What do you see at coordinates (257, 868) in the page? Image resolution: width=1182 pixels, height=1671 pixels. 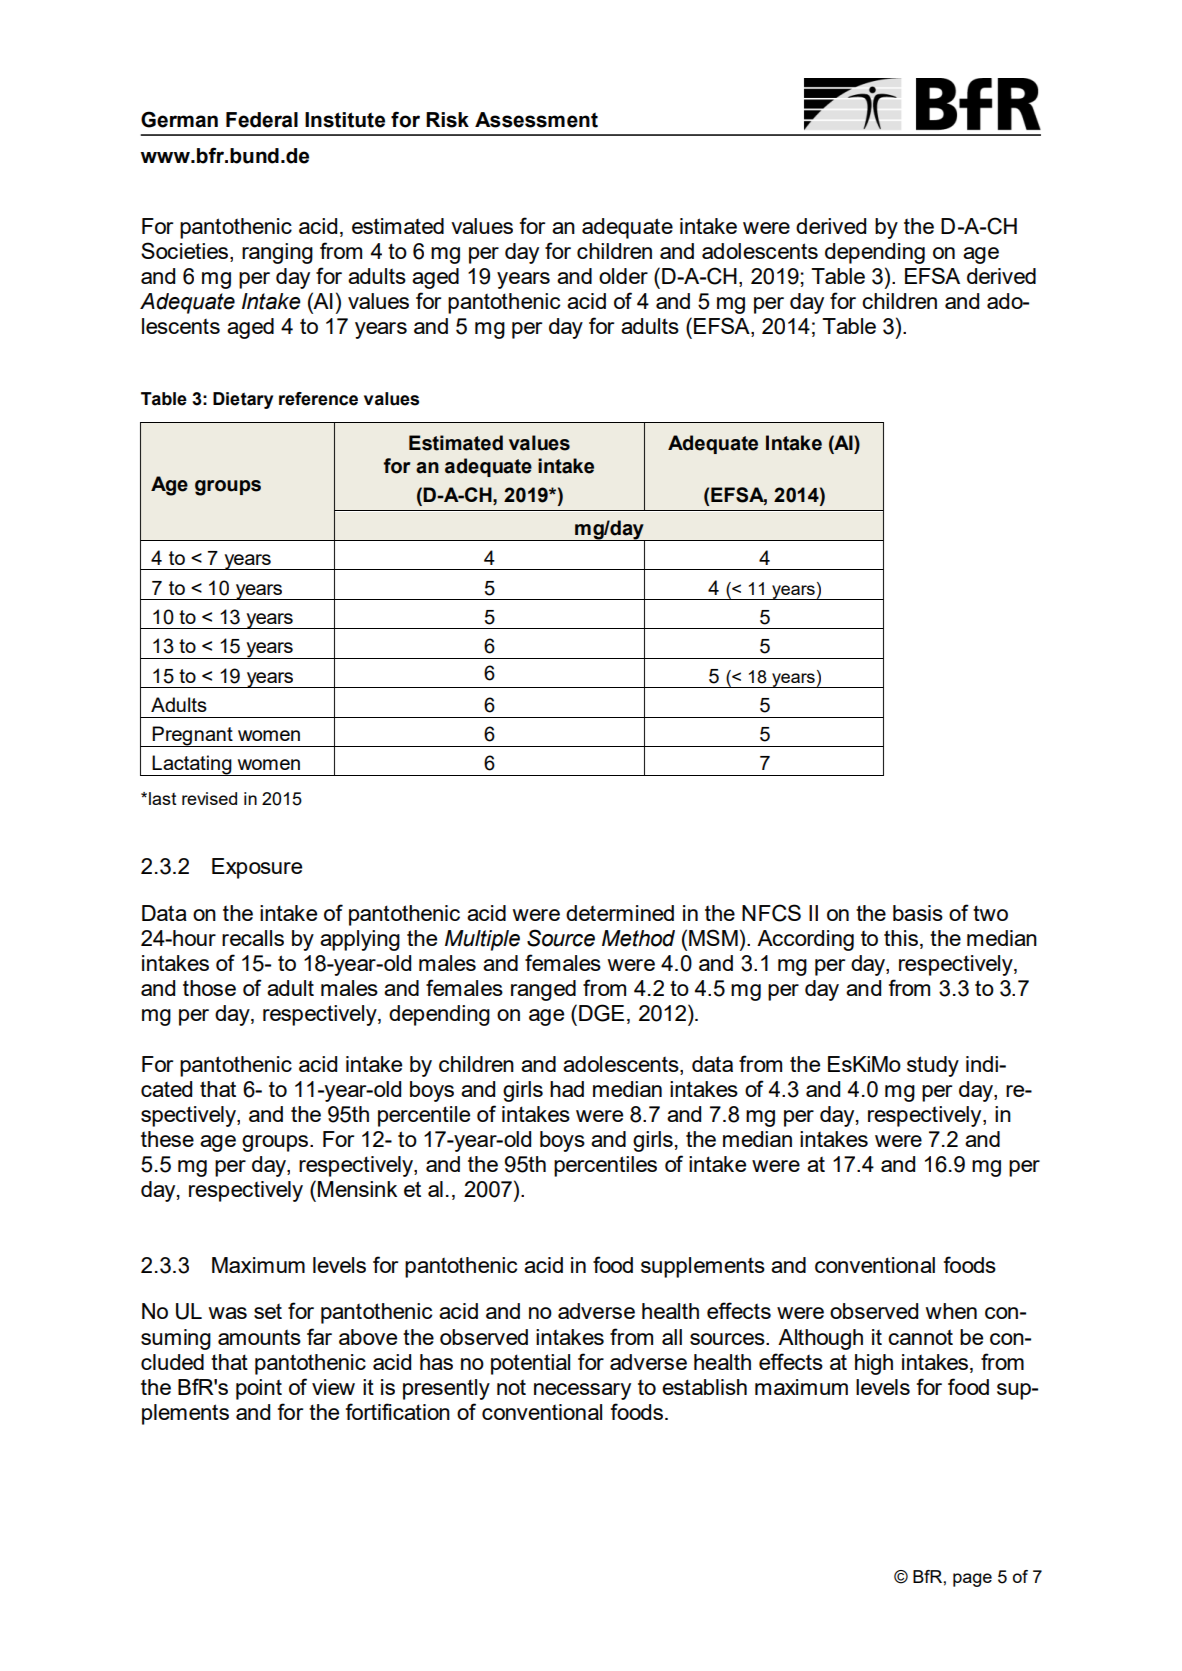 I see `Exposure` at bounding box center [257, 868].
